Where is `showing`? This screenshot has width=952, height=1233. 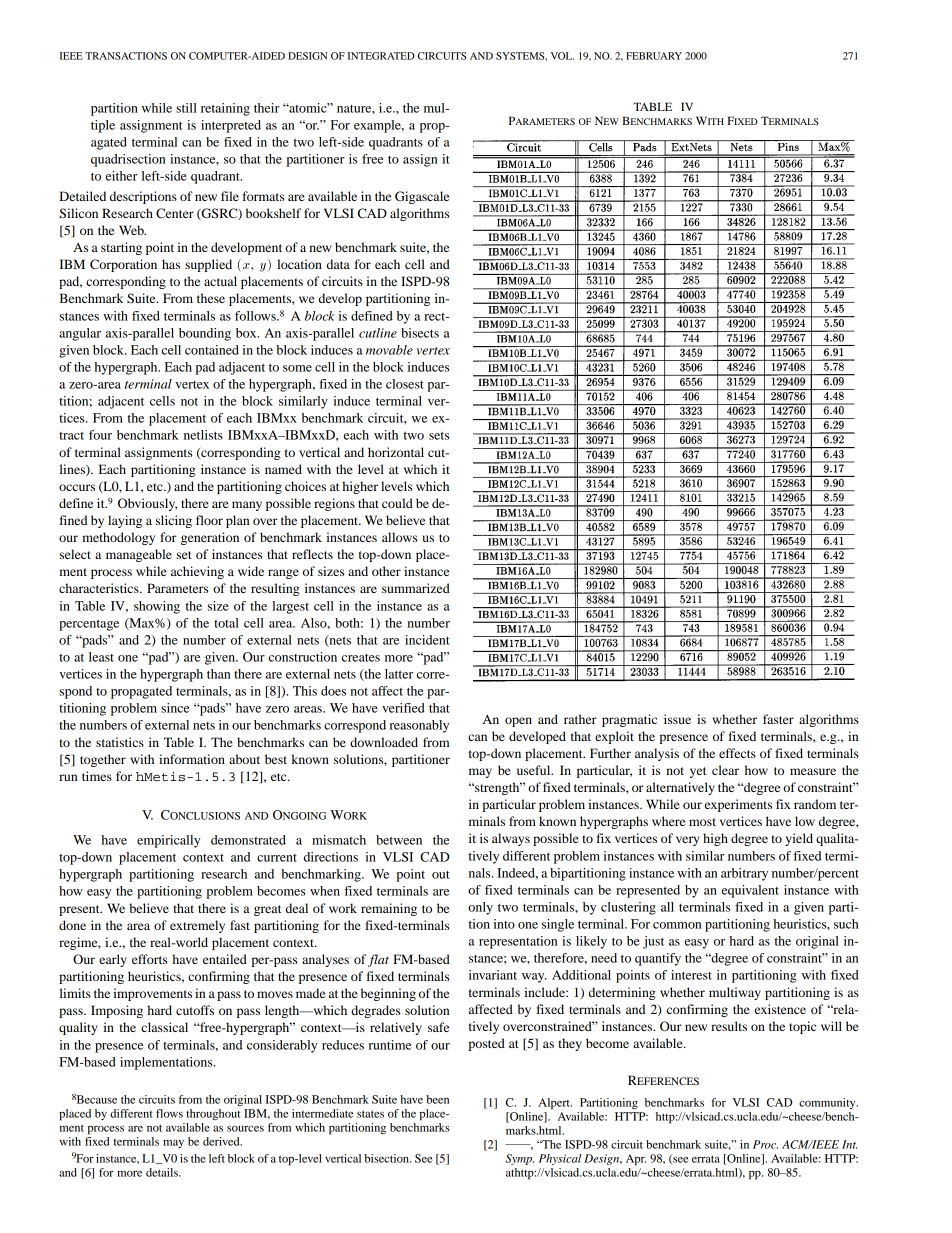 showing is located at coordinates (157, 607).
